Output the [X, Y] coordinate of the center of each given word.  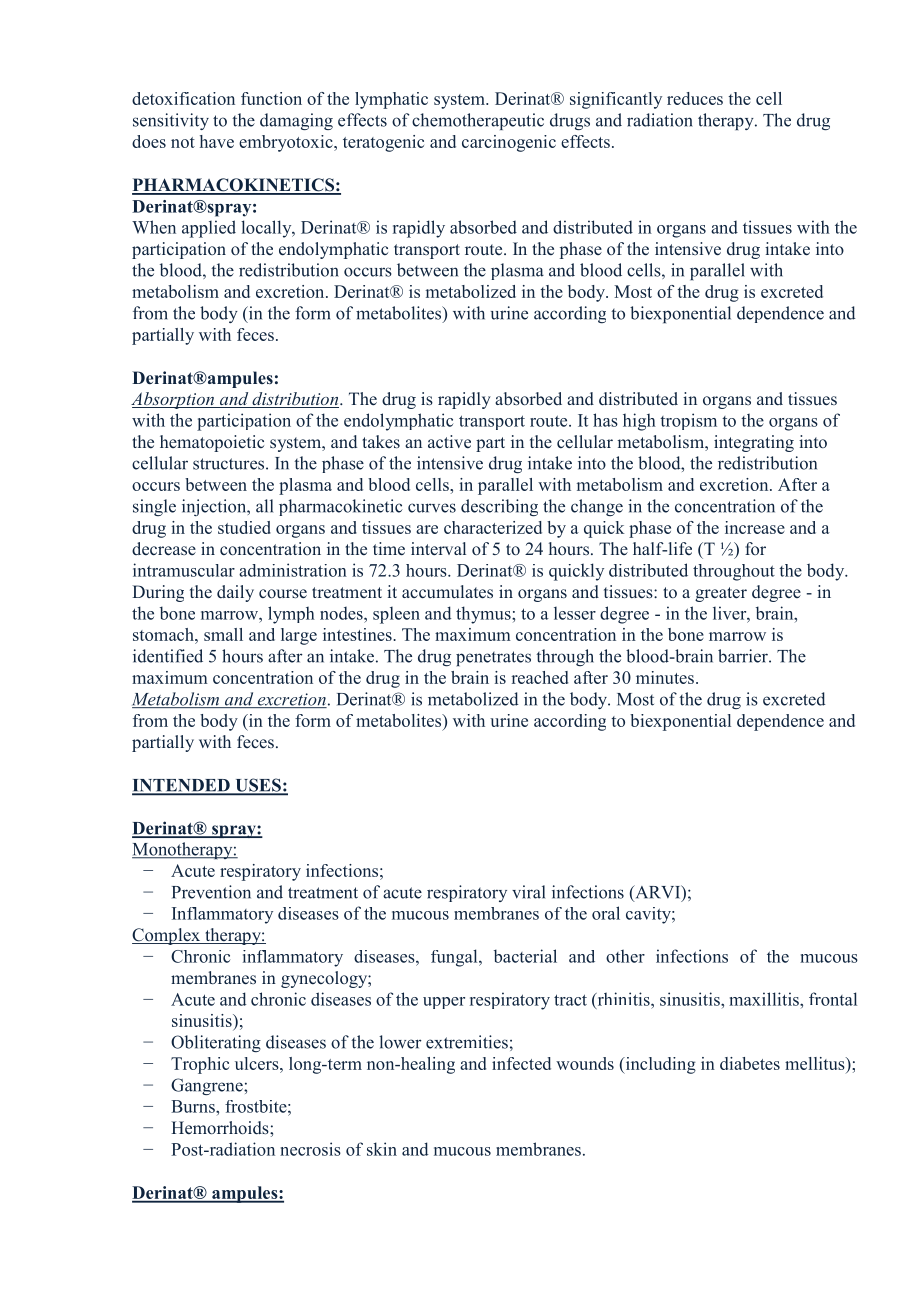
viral [528, 892]
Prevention [211, 892]
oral [606, 913]
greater [721, 594]
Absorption [174, 400]
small [223, 634]
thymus [484, 615]
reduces [695, 98]
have [217, 141]
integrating [754, 443]
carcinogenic [509, 143]
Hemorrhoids [221, 1128]
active [449, 441]
